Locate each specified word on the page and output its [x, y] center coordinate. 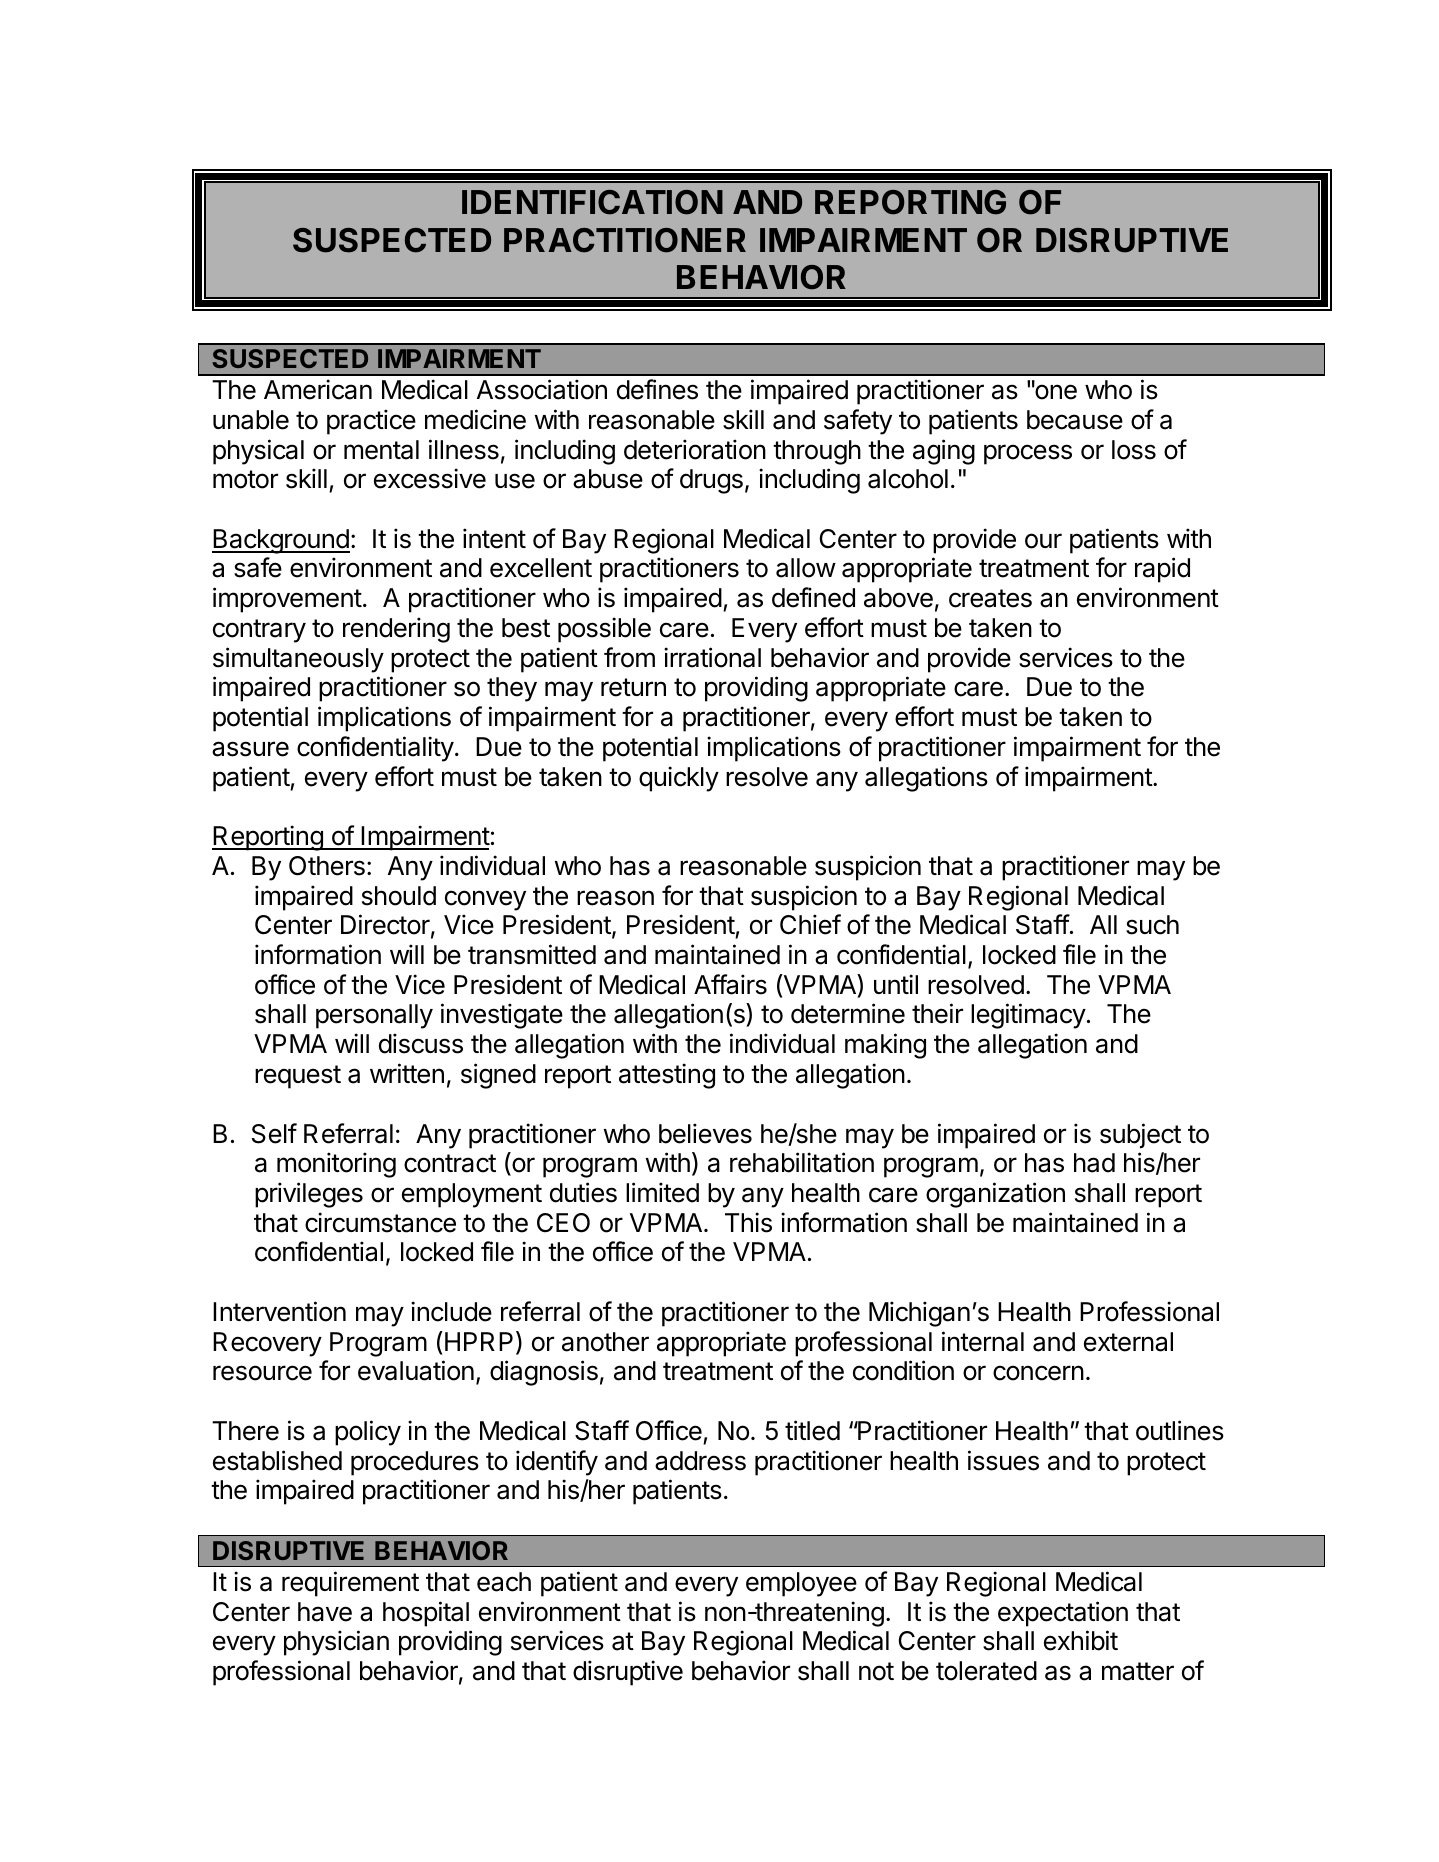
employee [801, 1584]
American [318, 389]
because [1075, 420]
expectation [1063, 1614]
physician [336, 1643]
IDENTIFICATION [592, 202]
